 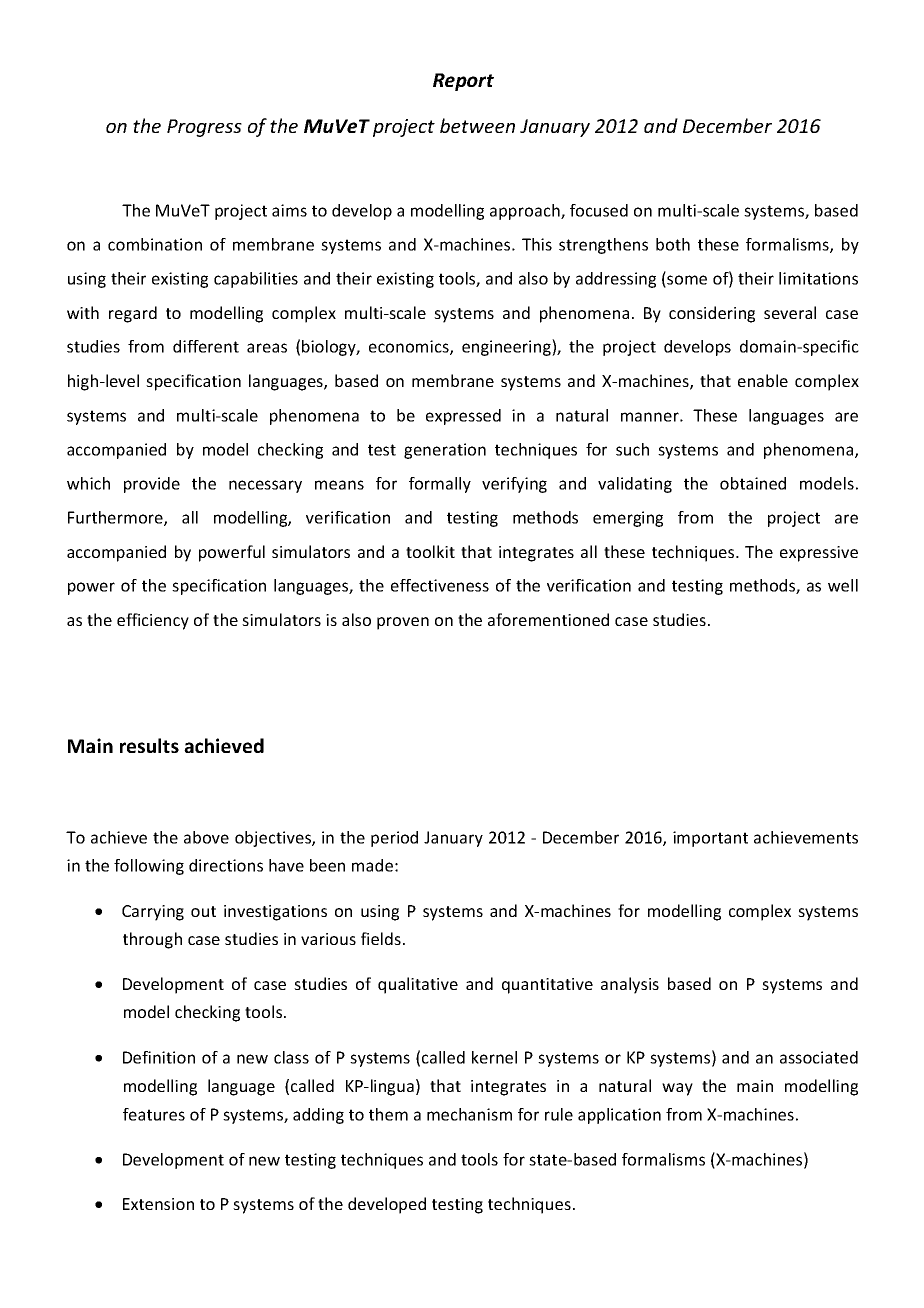 I want to click on well, so click(x=843, y=585).
